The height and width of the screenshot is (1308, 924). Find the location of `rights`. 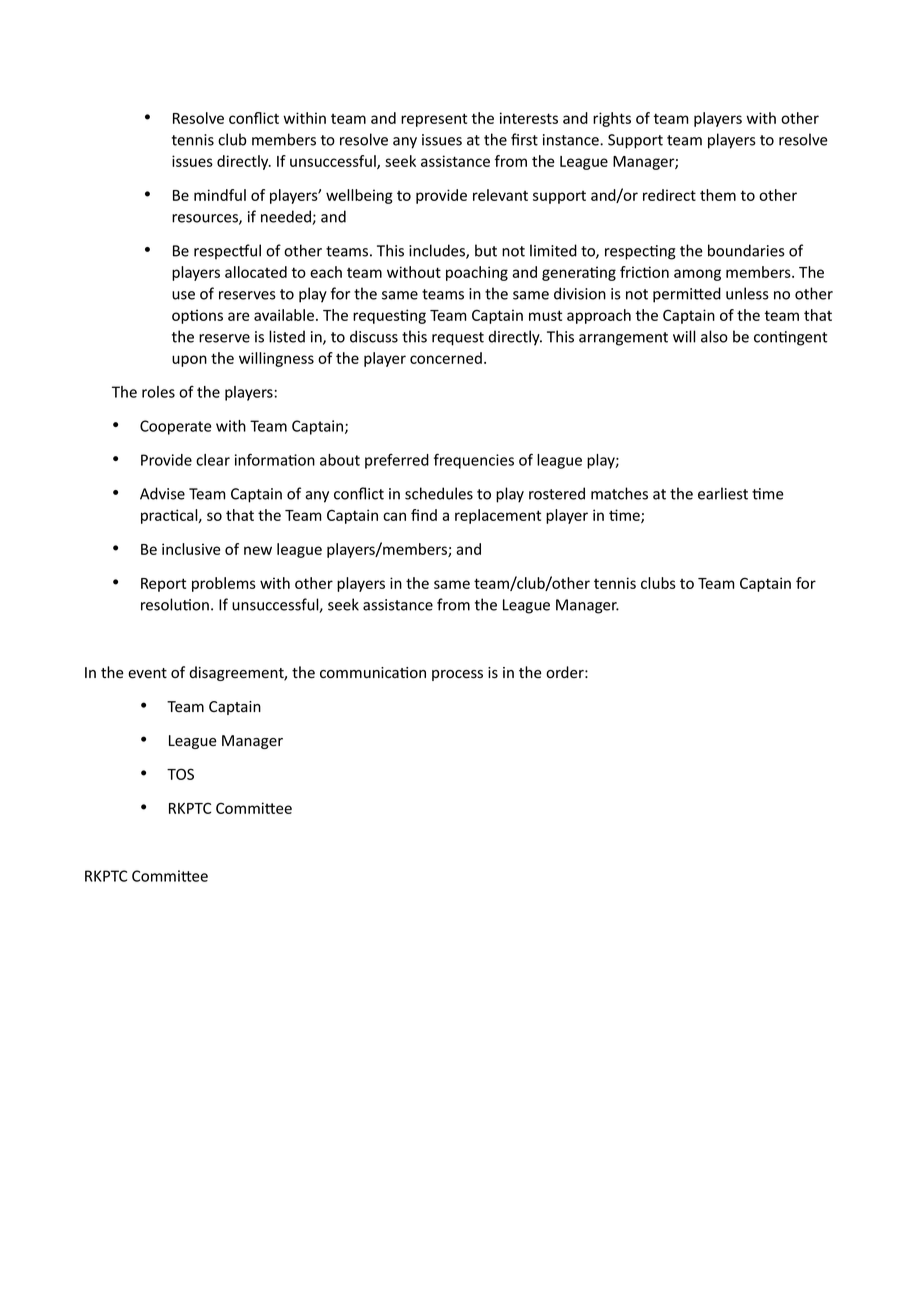

rights is located at coordinates (612, 119).
